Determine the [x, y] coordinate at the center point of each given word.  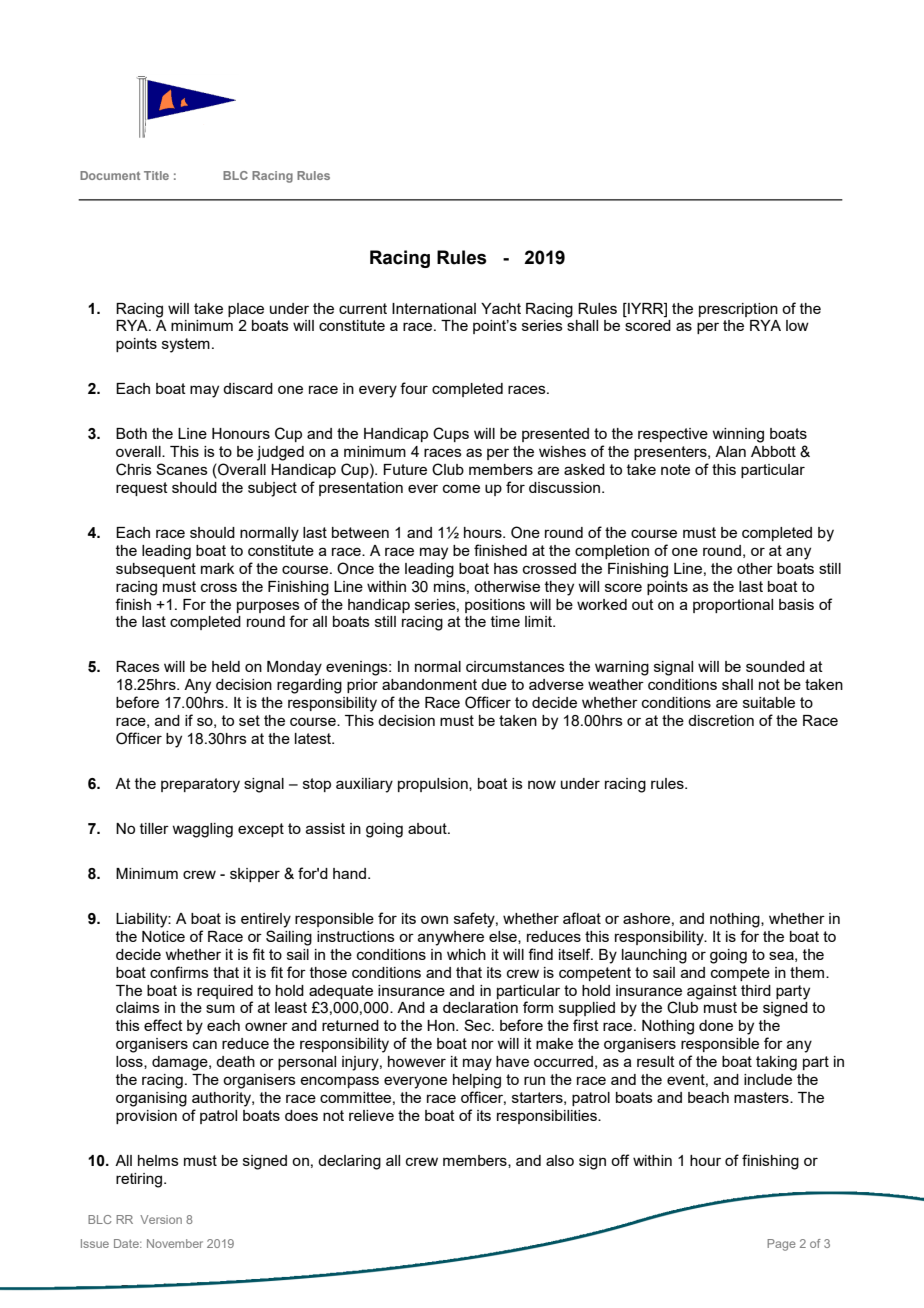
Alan [730, 451]
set [249, 720]
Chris [134, 469]
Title [156, 175]
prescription [738, 310]
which [466, 954]
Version [161, 1219]
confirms [179, 972]
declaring [349, 1162]
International [434, 308]
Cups [451, 434]
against [712, 992]
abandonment [429, 684]
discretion [721, 720]
